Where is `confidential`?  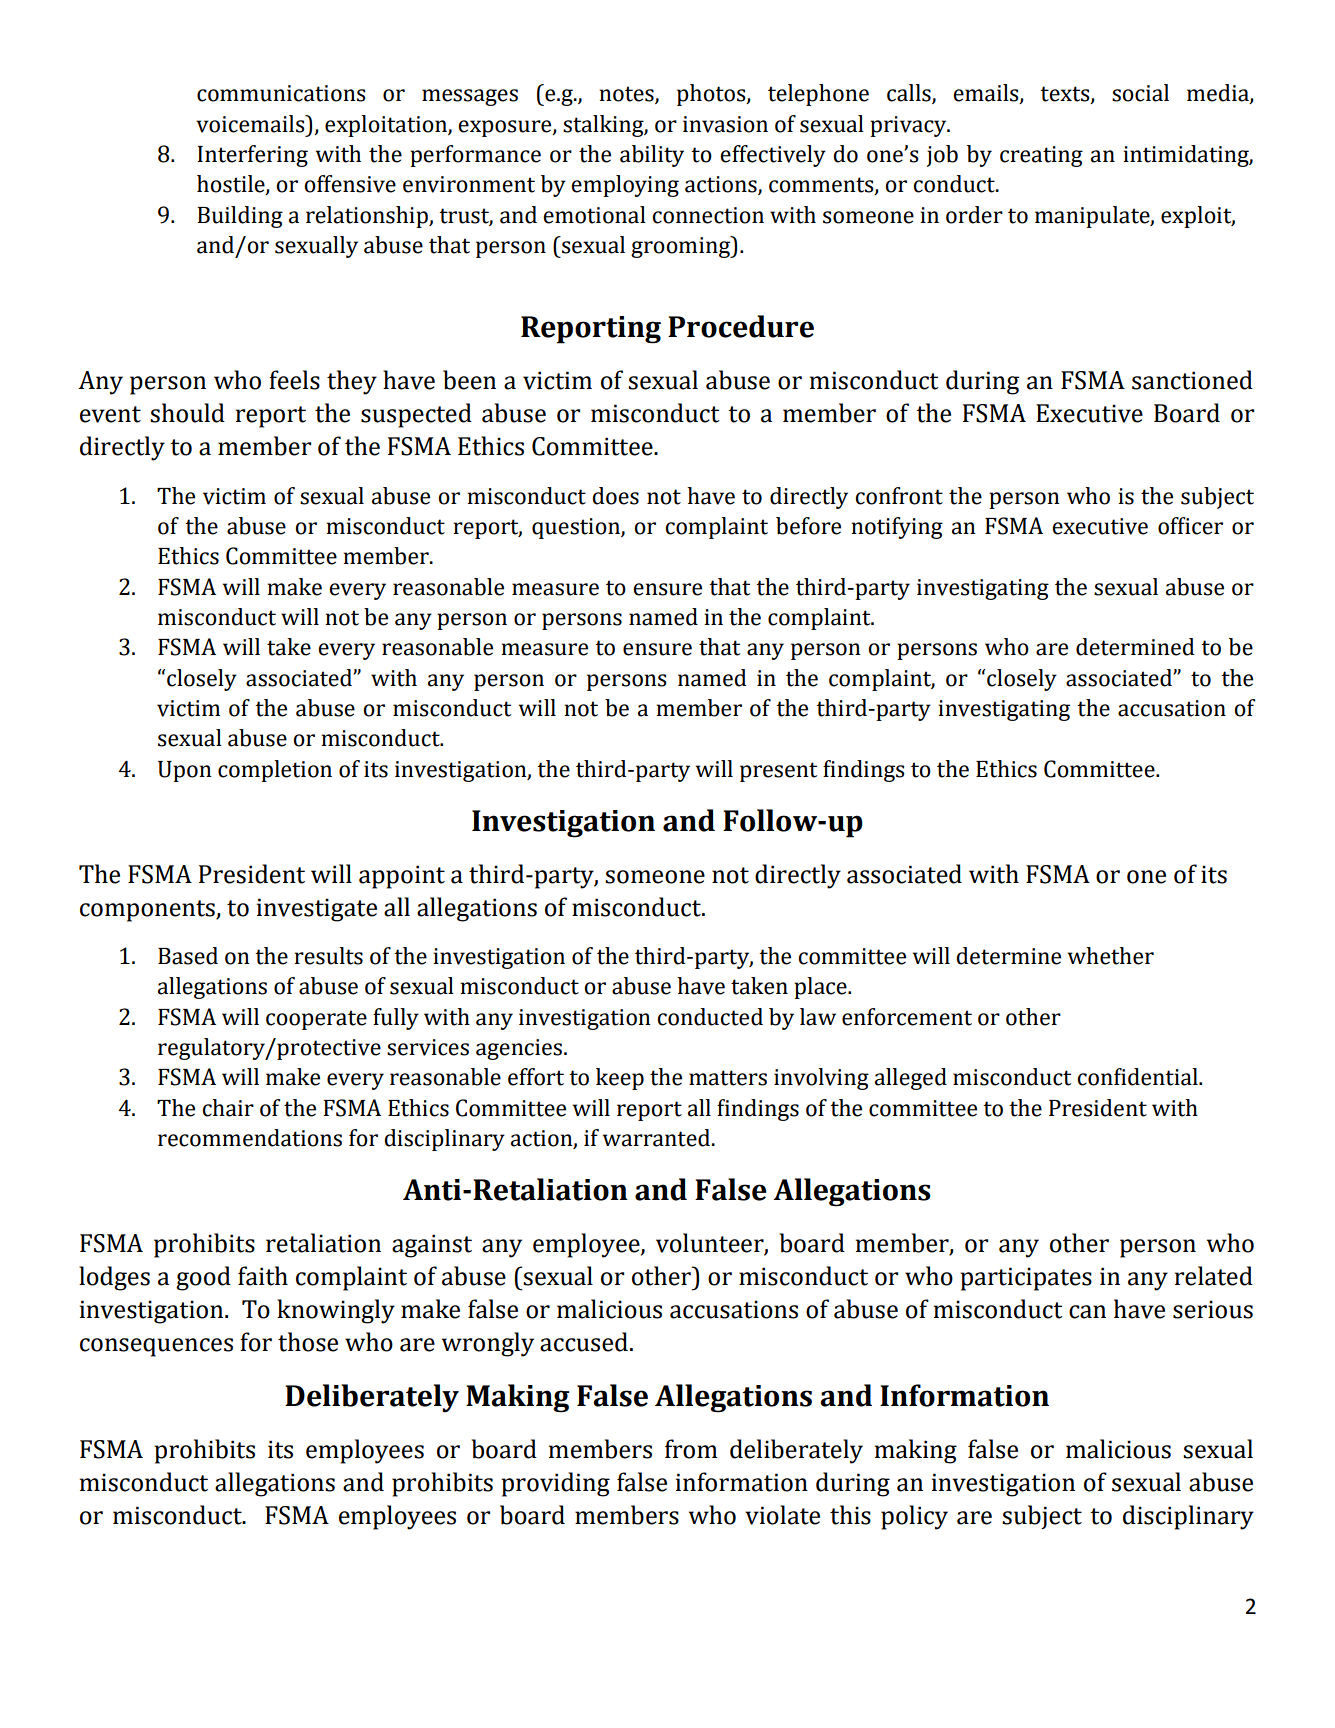 confidential is located at coordinates (1138, 1077).
